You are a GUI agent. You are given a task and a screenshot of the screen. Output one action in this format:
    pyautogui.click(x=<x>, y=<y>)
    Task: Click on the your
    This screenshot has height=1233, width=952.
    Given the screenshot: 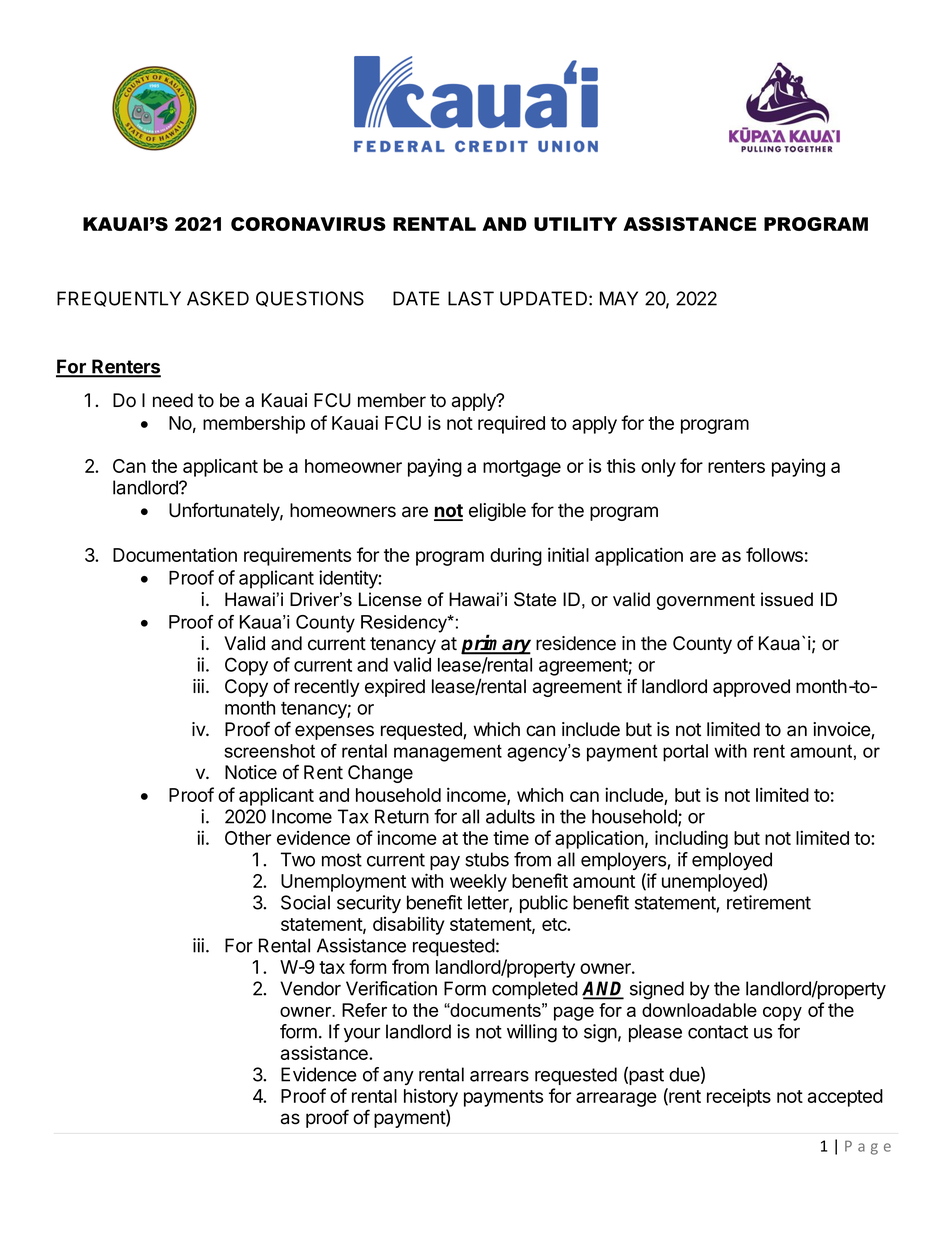 What is the action you would take?
    pyautogui.click(x=362, y=1035)
